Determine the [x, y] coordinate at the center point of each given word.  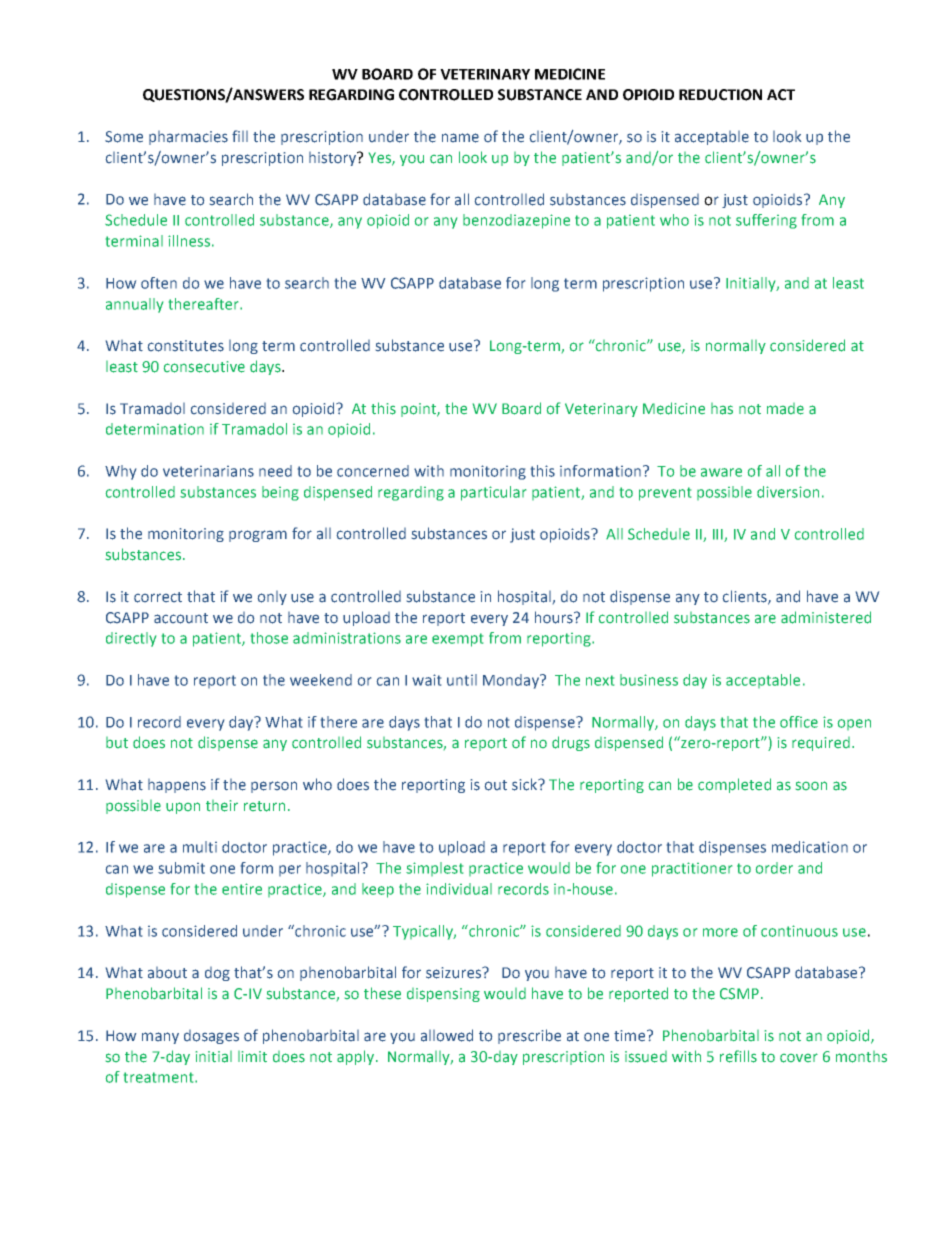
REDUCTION [720, 95]
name [460, 138]
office [799, 722]
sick [526, 784]
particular [493, 493]
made [785, 409]
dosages [211, 1037]
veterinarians [208, 471]
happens [177, 786]
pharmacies [188, 138]
